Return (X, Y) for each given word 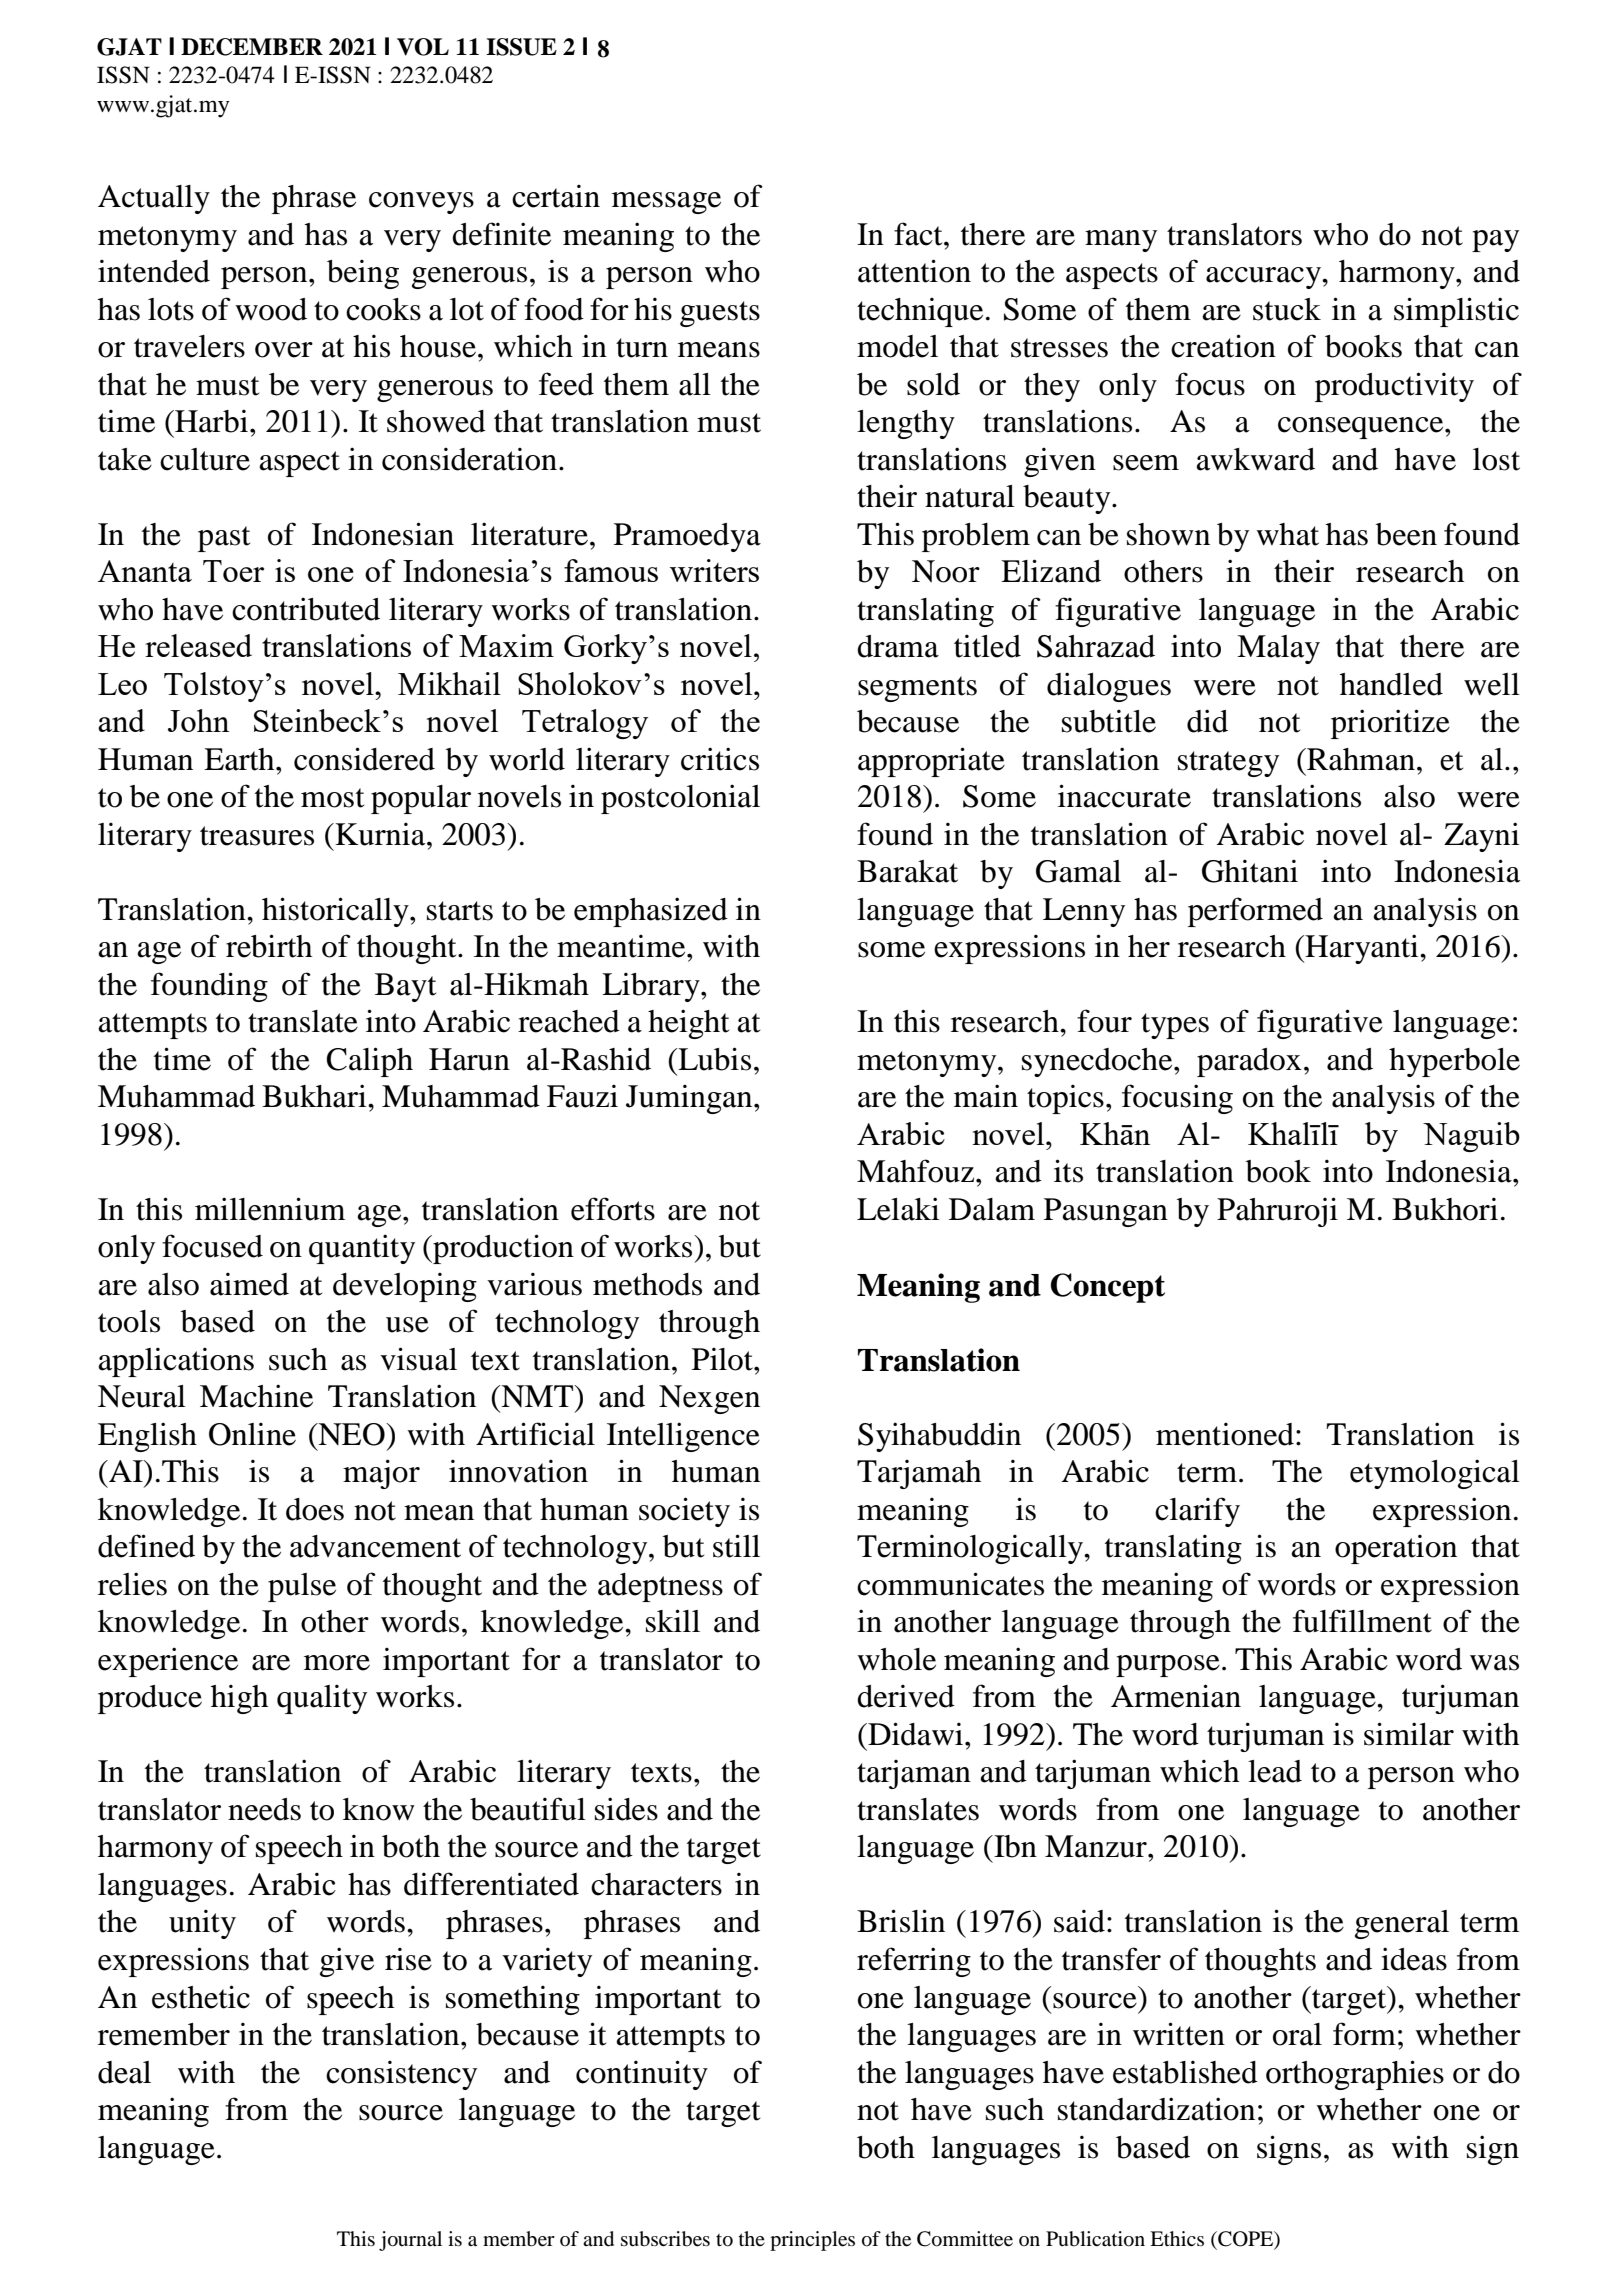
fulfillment (1362, 1621)
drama (898, 646)
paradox (1249, 1062)
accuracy (1265, 278)
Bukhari (315, 1096)
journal (410, 2241)
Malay (1278, 649)
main (986, 1096)
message (666, 203)
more (337, 1663)
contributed (306, 609)
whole (896, 1659)
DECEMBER (252, 47)
